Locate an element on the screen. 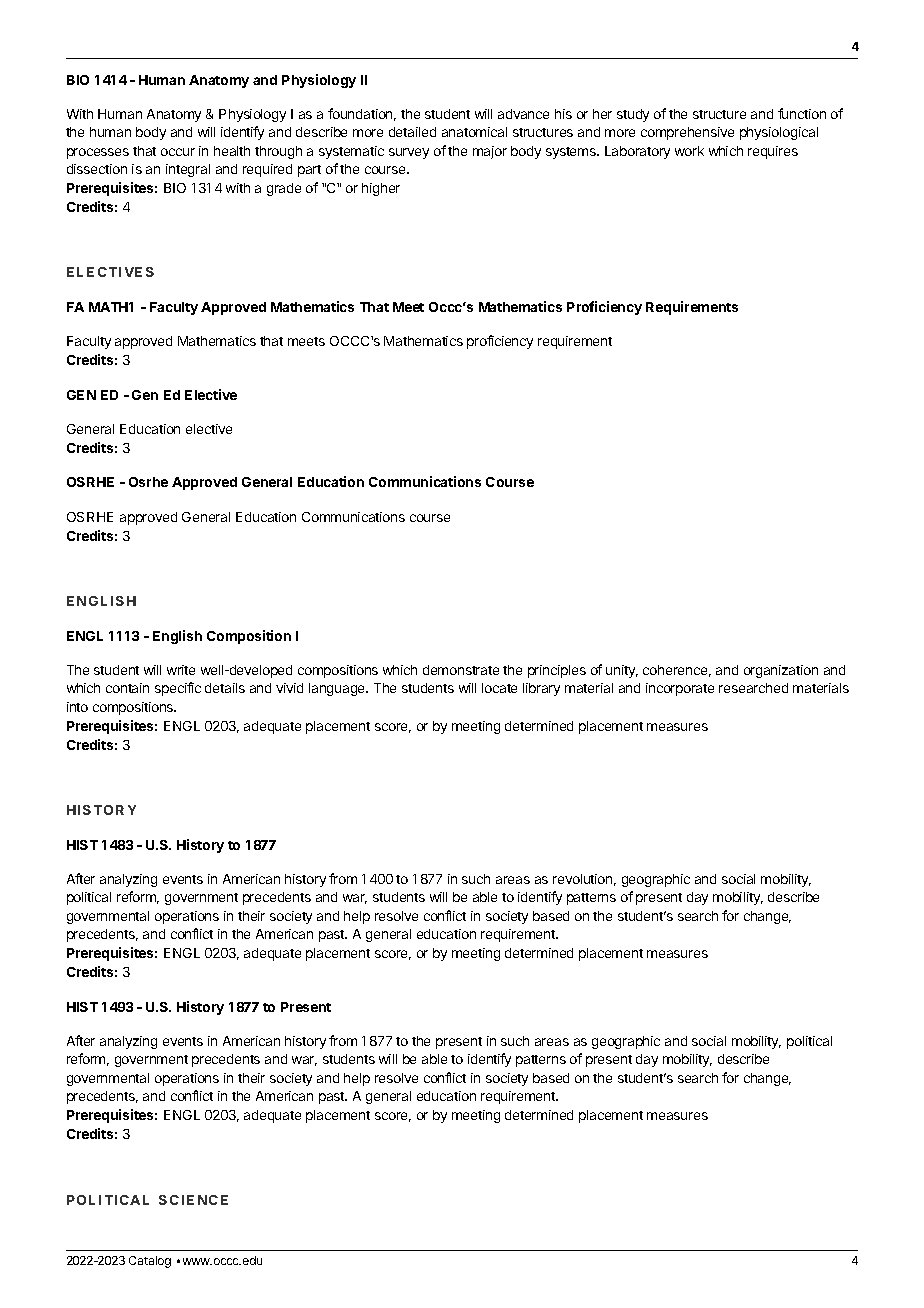  locate is located at coordinates (499, 688).
